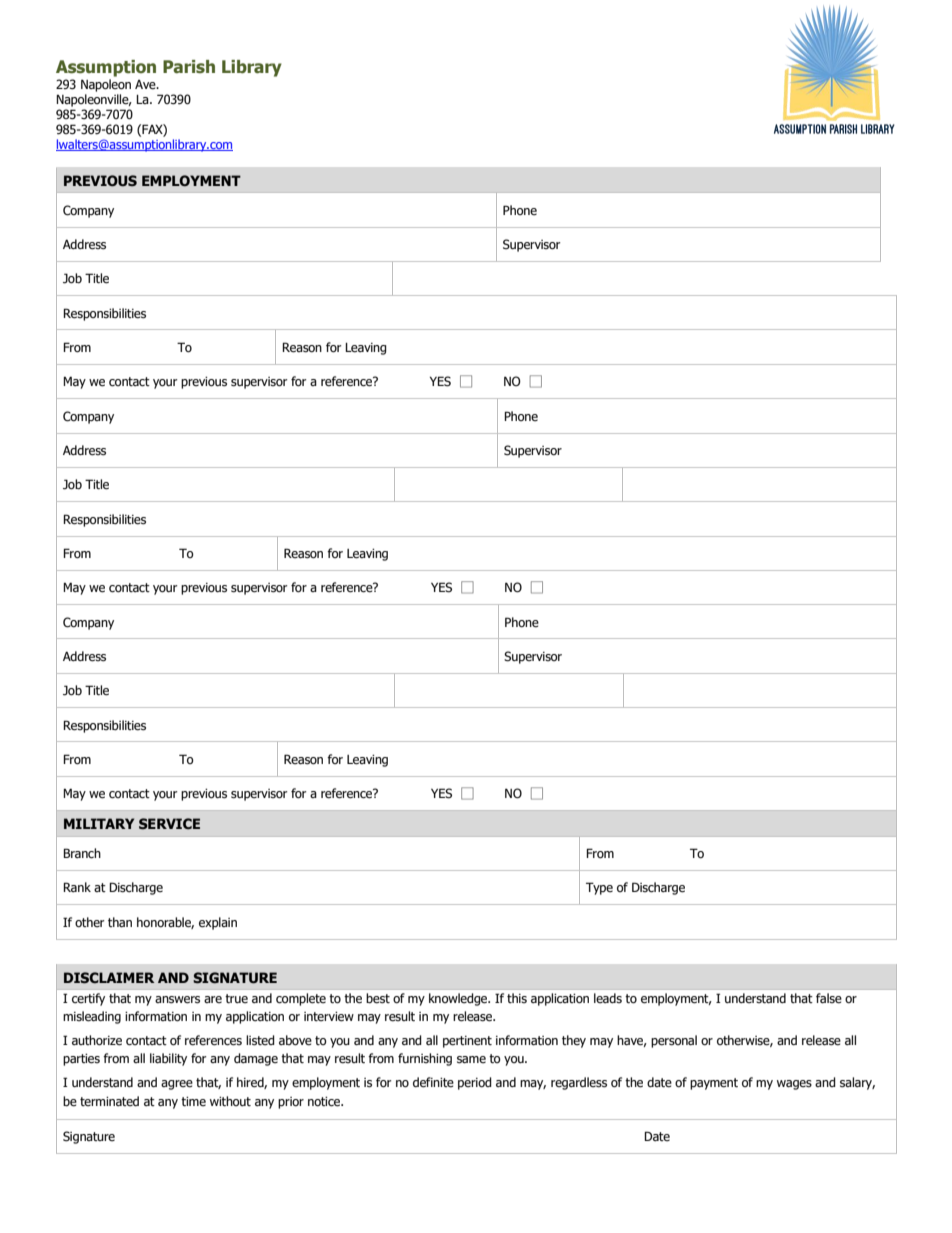  I want to click on SERVICE, so click(169, 824).
